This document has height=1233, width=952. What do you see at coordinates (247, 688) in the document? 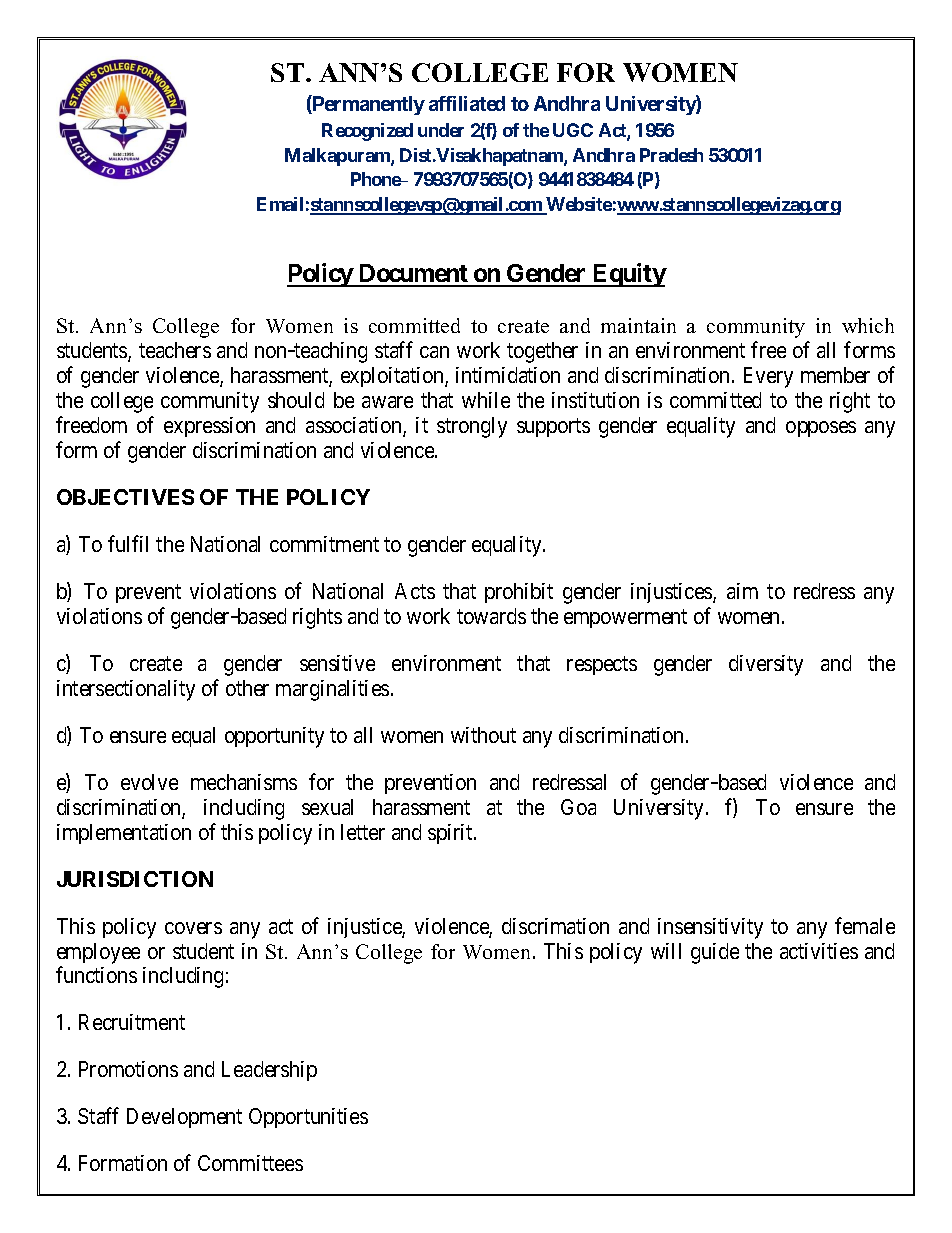
I see `other` at bounding box center [247, 688].
